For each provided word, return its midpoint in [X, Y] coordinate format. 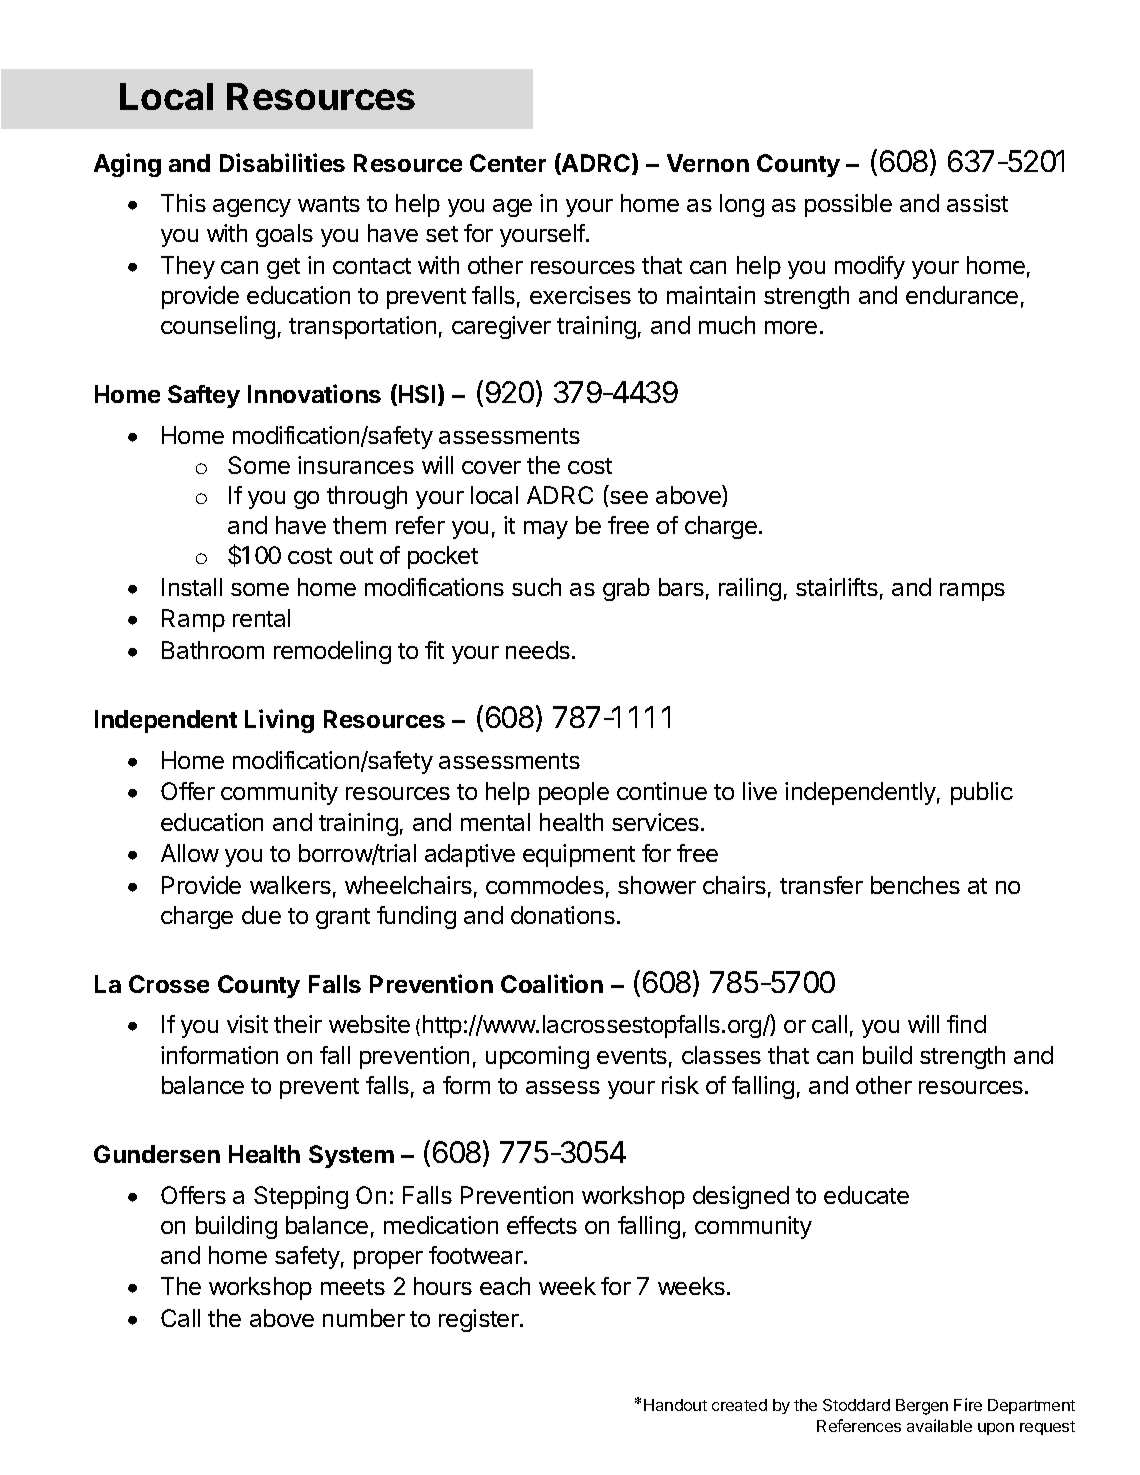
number [364, 1318]
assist [977, 203]
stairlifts [837, 587]
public [982, 793]
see [629, 497]
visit [247, 1024]
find [966, 1024]
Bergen [922, 1407]
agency [252, 208]
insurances [356, 465]
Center [508, 163]
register [480, 1320]
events [632, 1056]
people [574, 793]
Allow [190, 853]
